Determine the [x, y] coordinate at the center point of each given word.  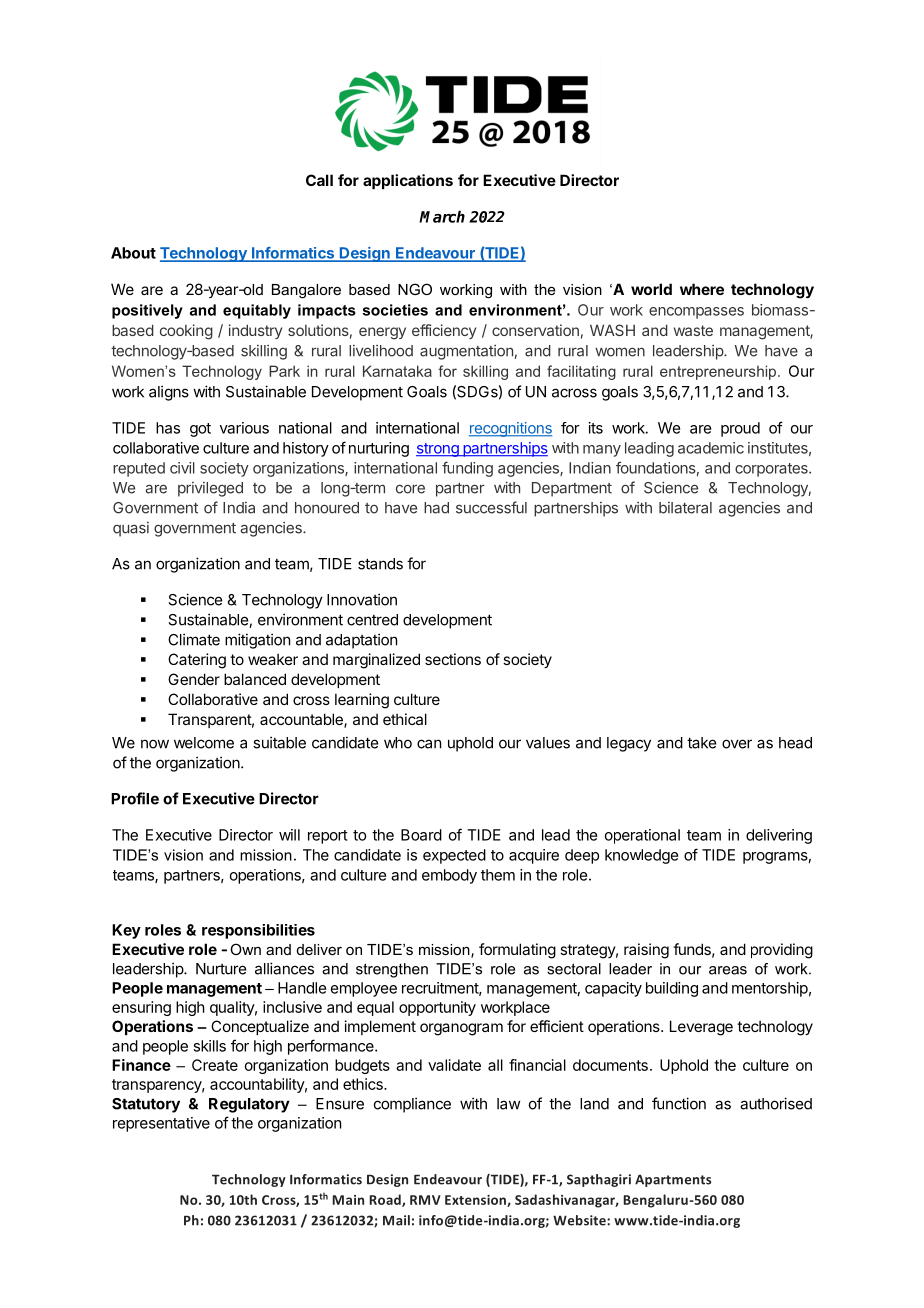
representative [161, 1124]
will [289, 835]
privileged [210, 489]
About [133, 253]
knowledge [641, 856]
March [442, 216]
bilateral [685, 508]
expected [454, 856]
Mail [396, 1220]
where [702, 289]
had [436, 508]
